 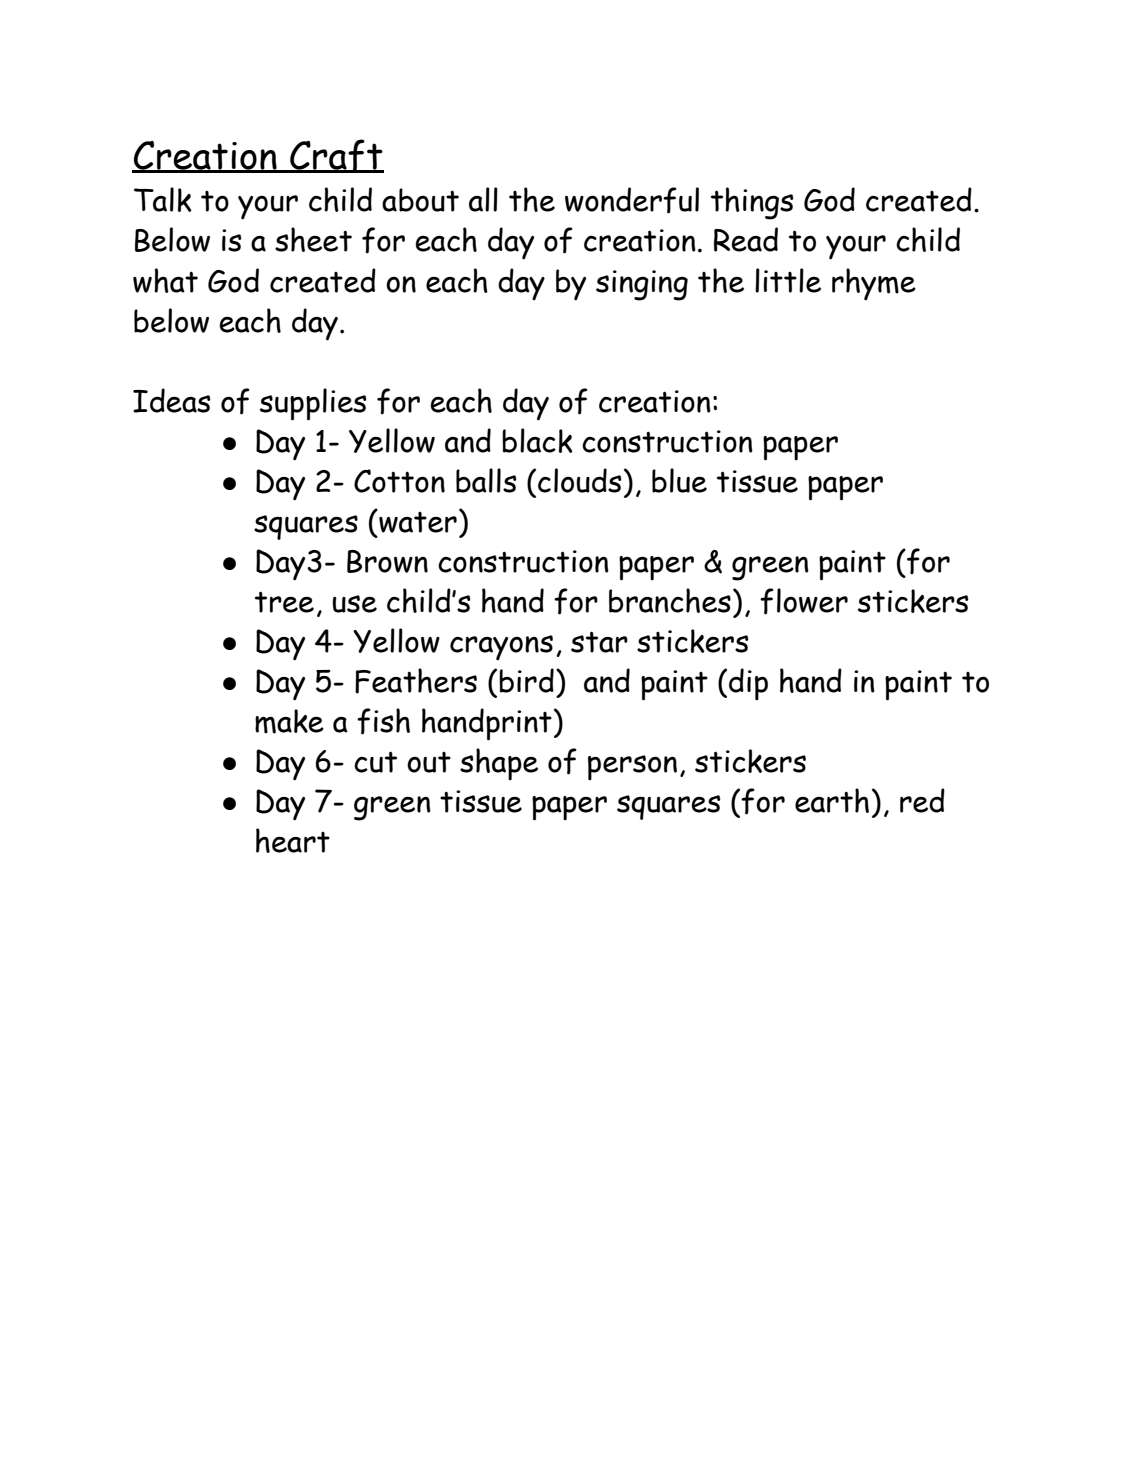 I want to click on clouds, so click(x=580, y=480).
